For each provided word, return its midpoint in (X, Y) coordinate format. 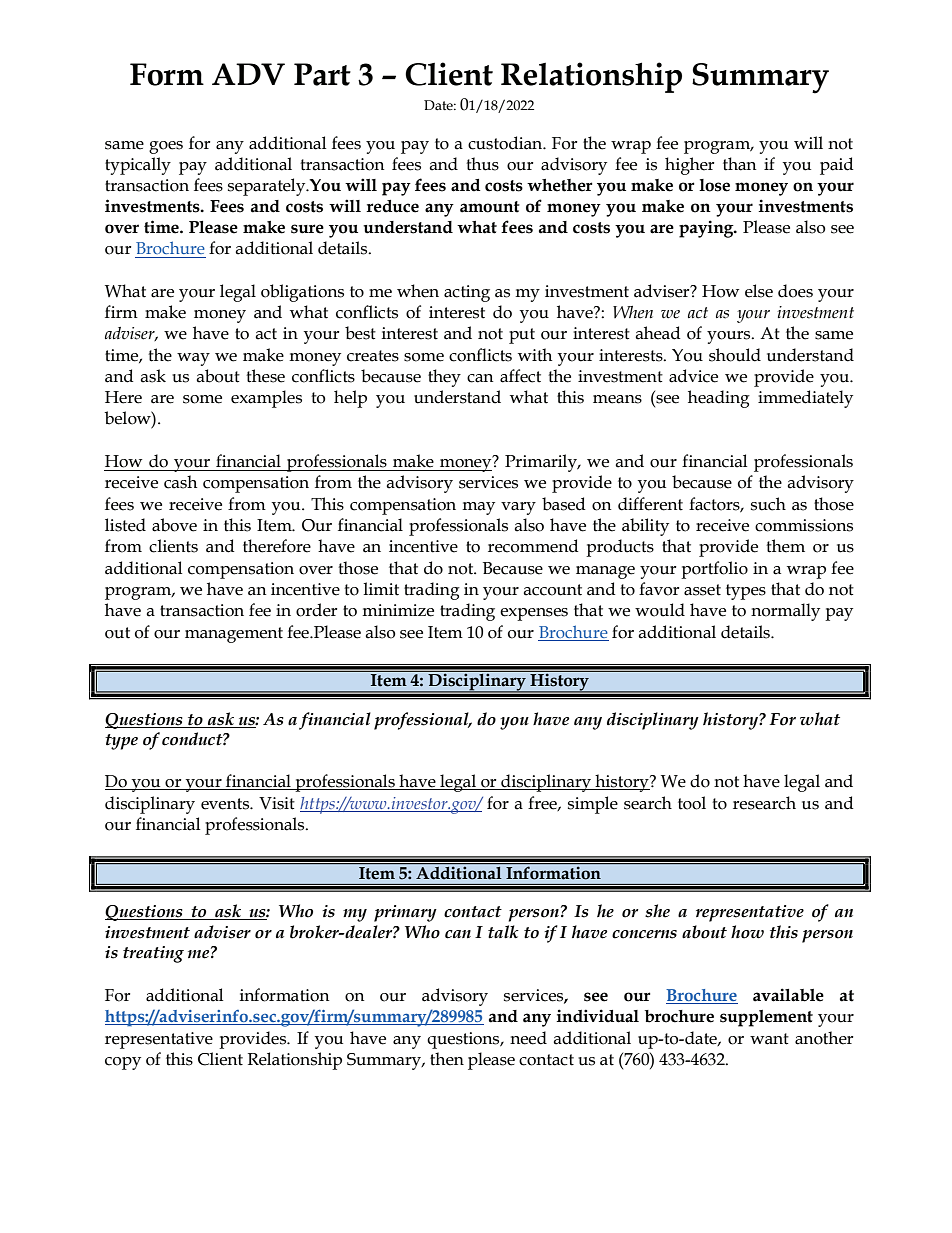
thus (482, 164)
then (447, 1059)
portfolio (714, 570)
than (739, 164)
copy (123, 1063)
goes (166, 147)
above (174, 525)
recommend (533, 546)
